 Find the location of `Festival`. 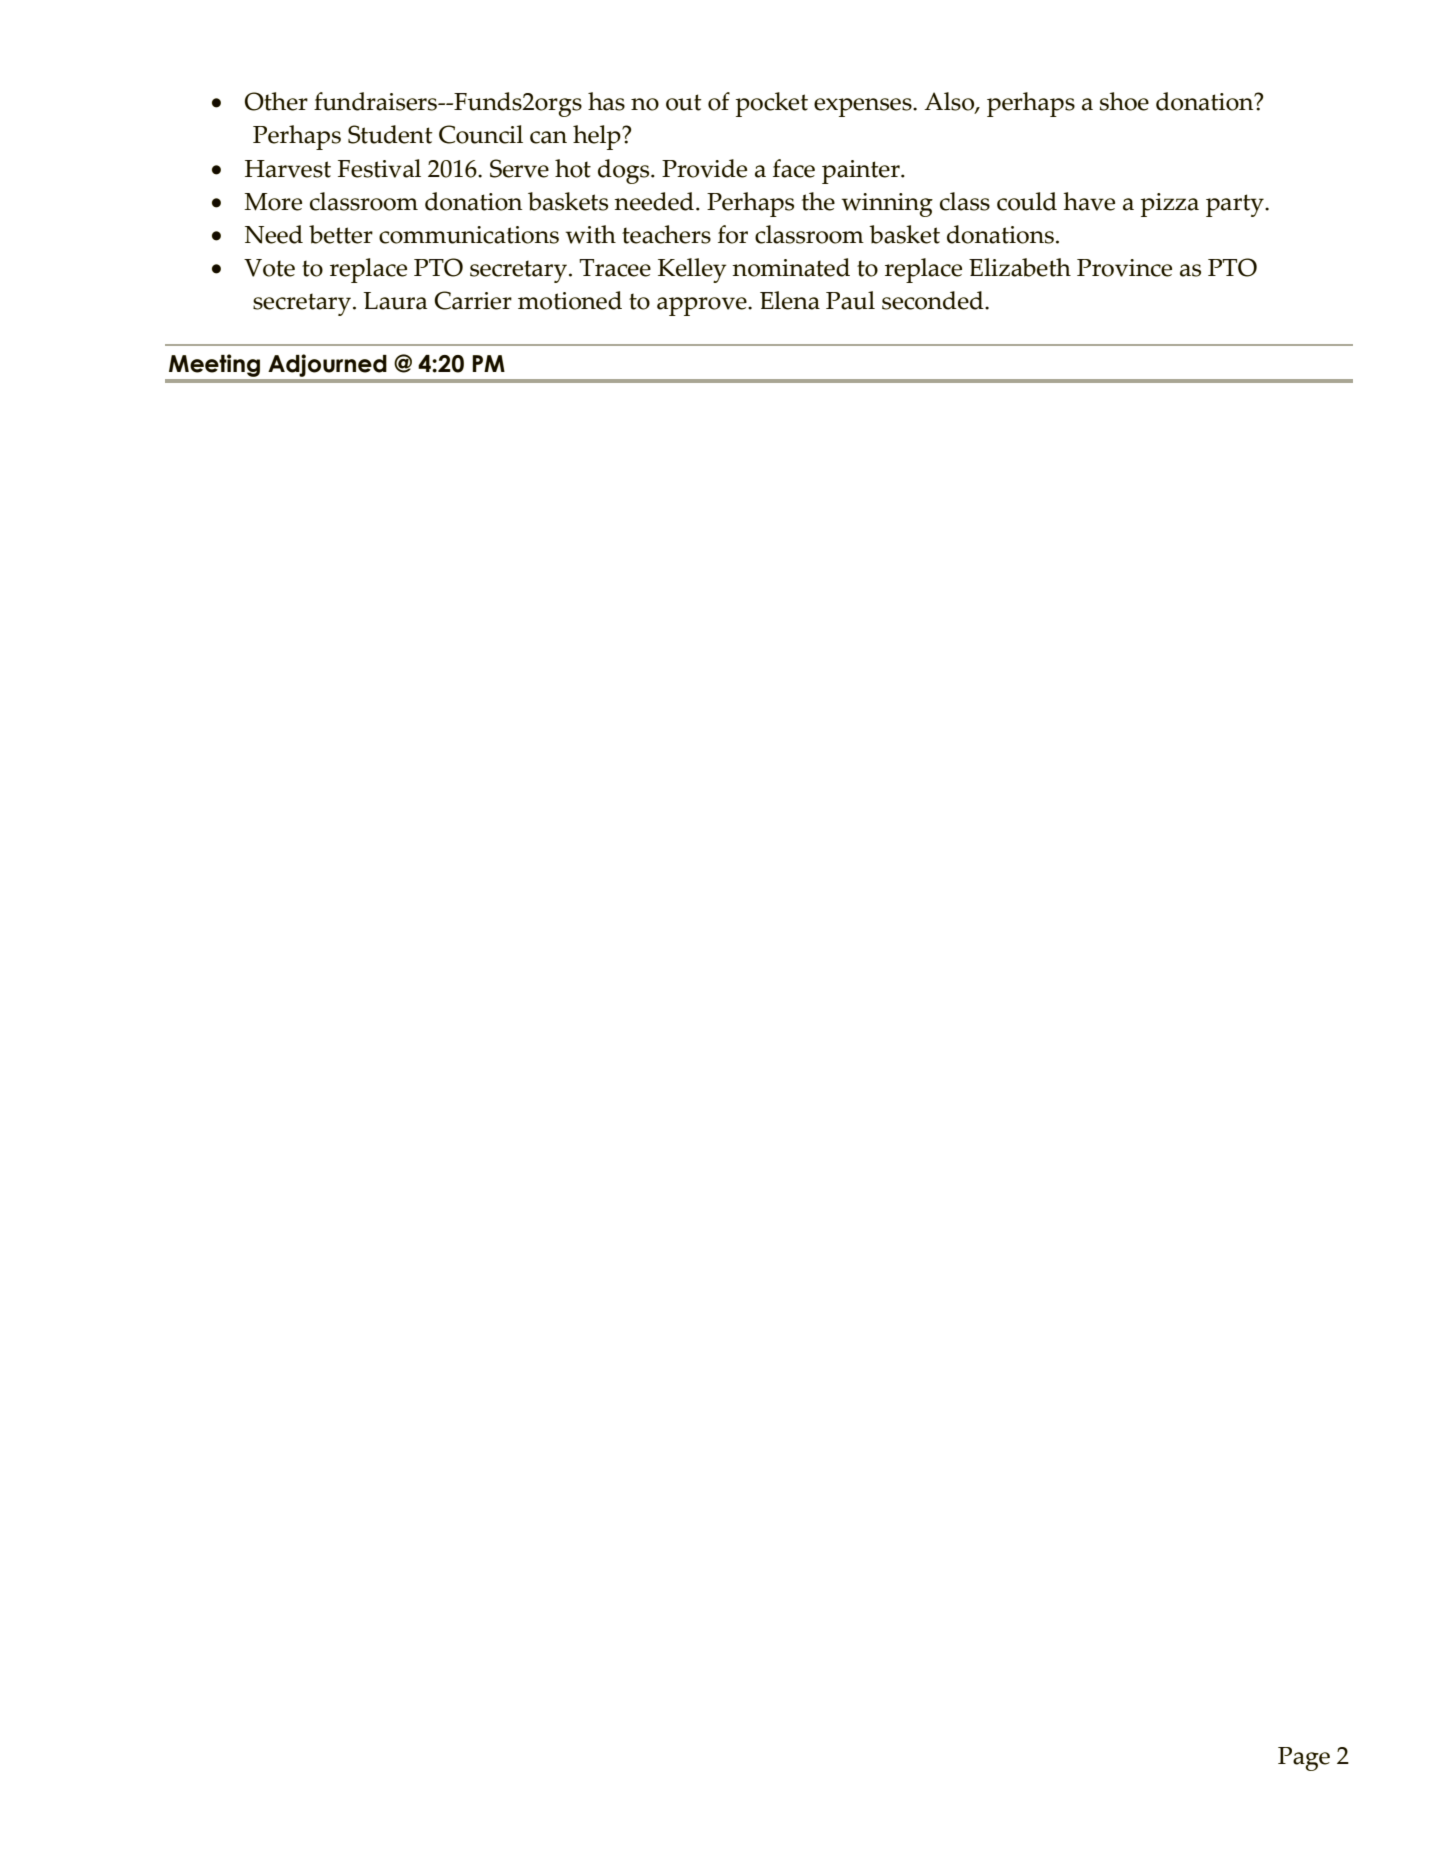

Festival is located at coordinates (379, 168).
